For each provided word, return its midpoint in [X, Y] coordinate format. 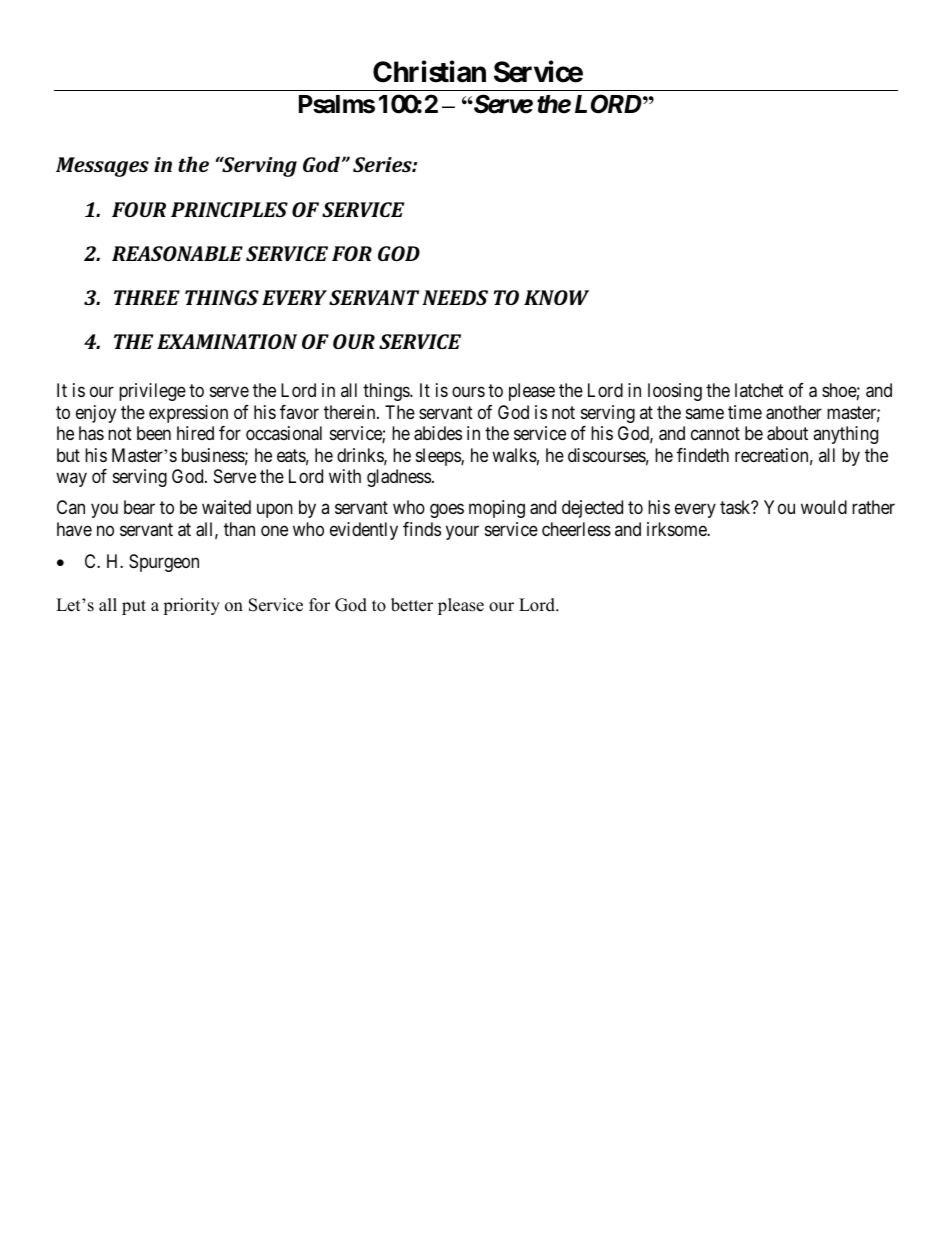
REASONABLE [177, 253]
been [154, 433]
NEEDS [455, 297]
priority [191, 606]
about [787, 433]
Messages [102, 167]
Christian [429, 71]
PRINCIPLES [229, 209]
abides [438, 433]
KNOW [556, 297]
